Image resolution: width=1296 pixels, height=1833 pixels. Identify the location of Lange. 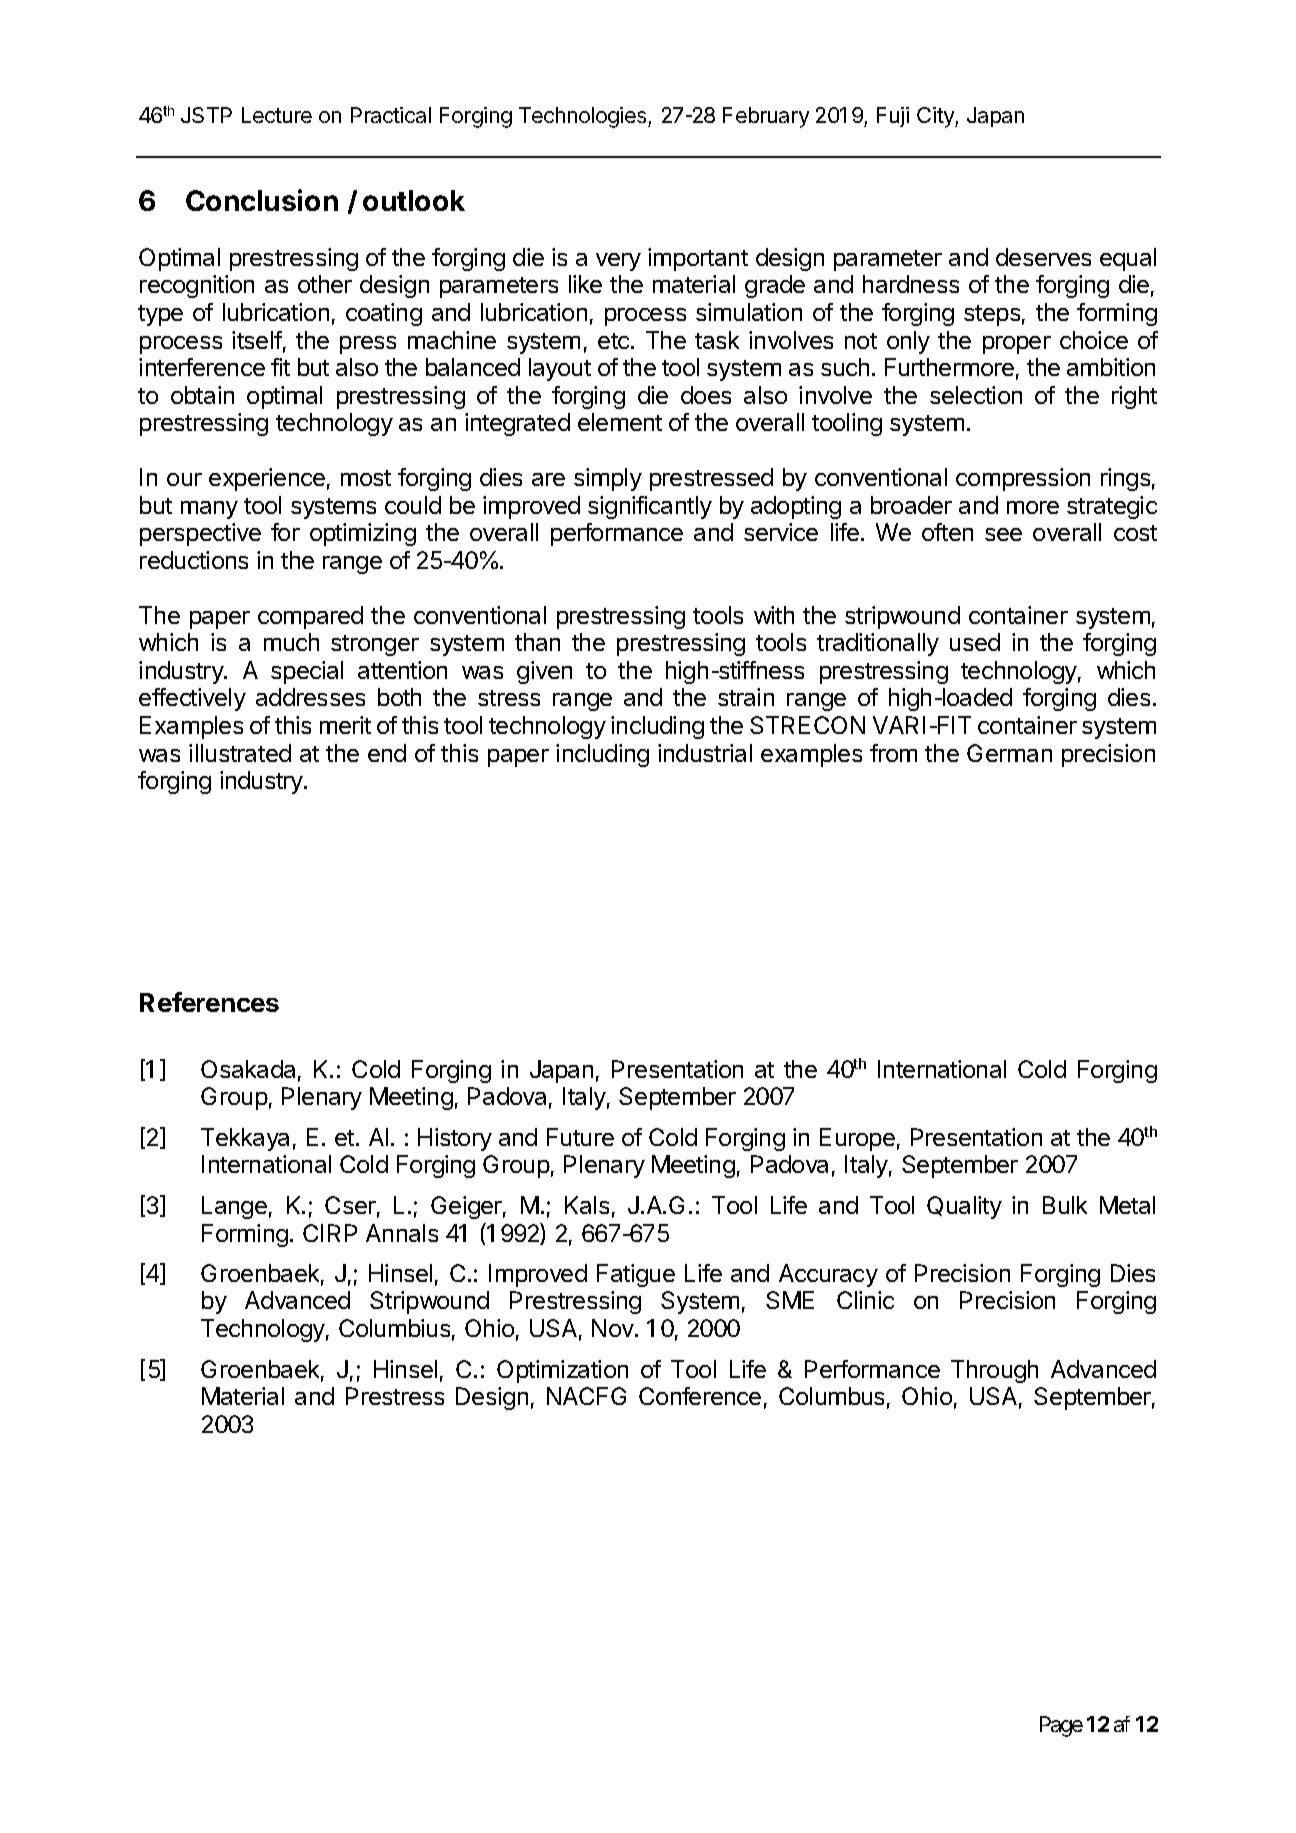
(234, 1207).
